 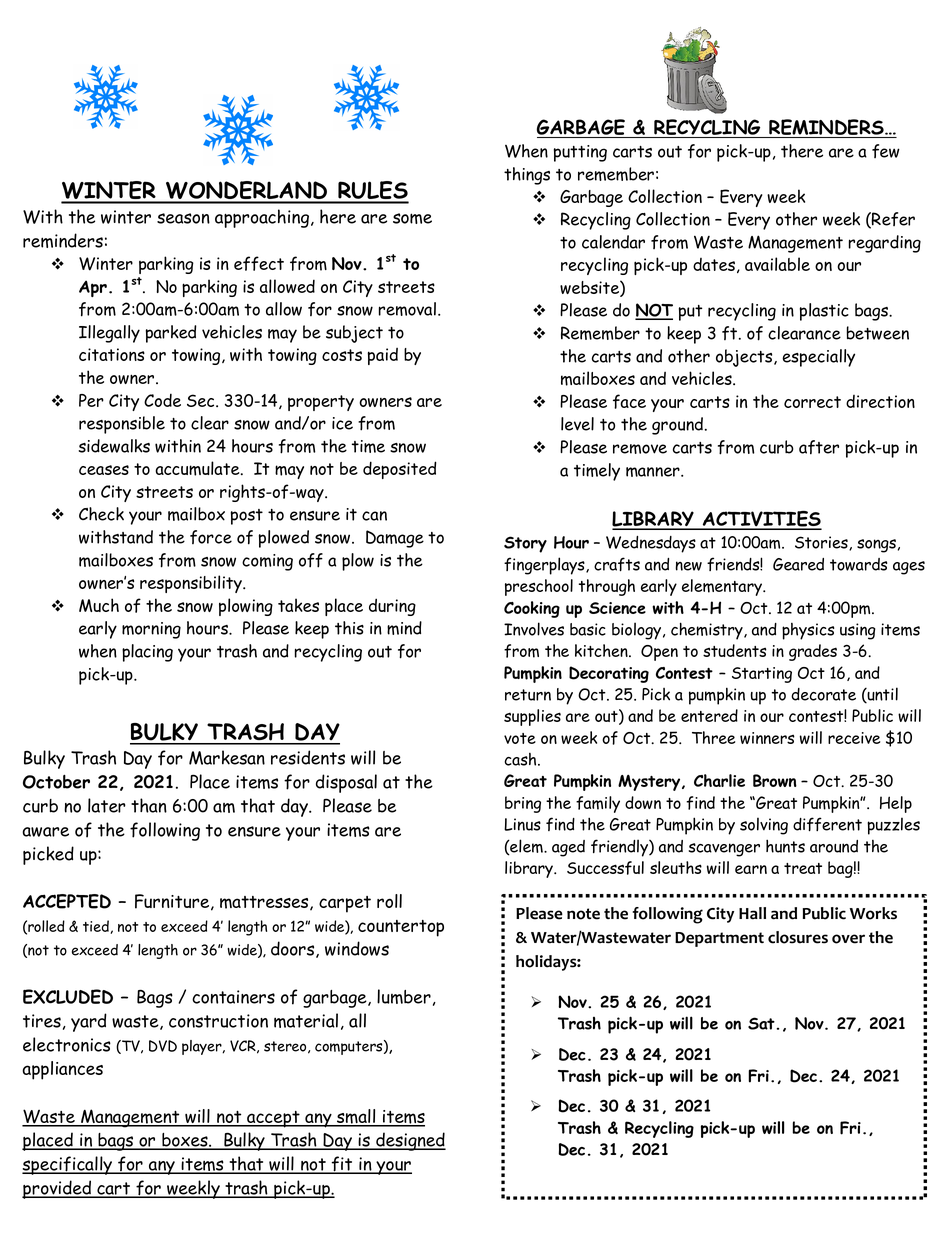 I want to click on after, so click(x=819, y=447).
